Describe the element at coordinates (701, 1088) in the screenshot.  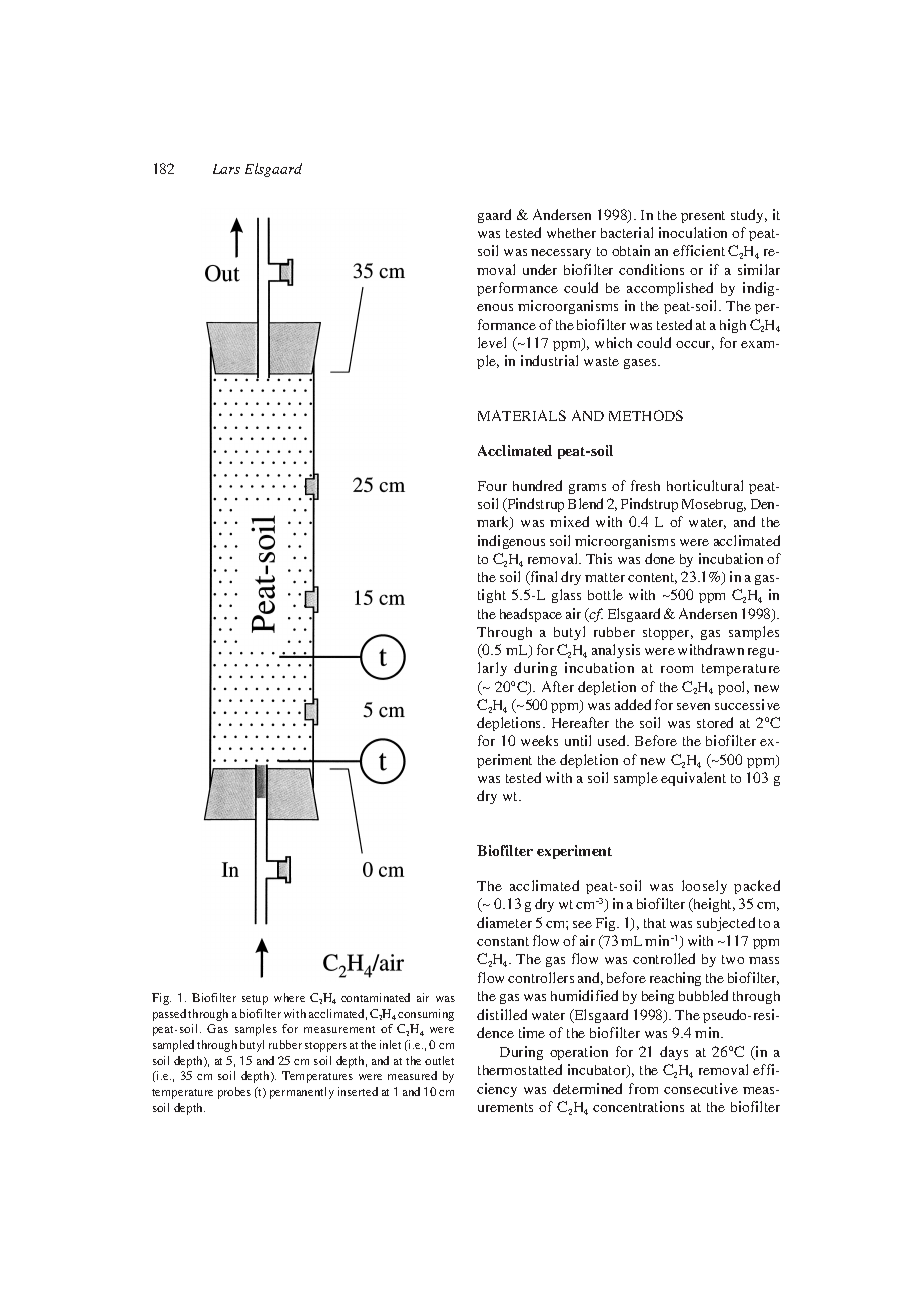
I see `consecutive` at that location.
